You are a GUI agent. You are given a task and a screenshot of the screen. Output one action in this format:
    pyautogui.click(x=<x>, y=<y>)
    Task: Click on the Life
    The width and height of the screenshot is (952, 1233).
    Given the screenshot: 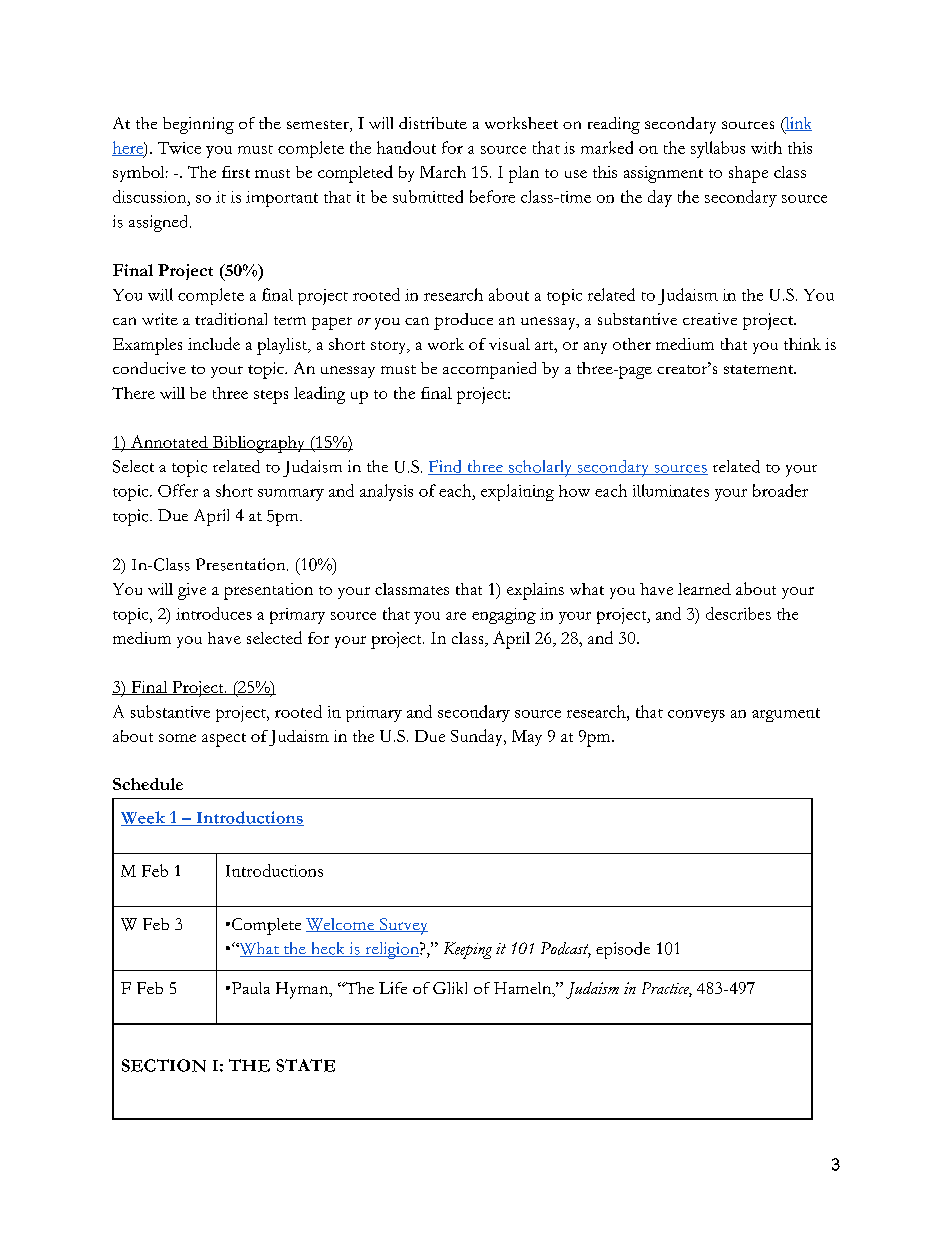 What is the action you would take?
    pyautogui.click(x=393, y=988)
